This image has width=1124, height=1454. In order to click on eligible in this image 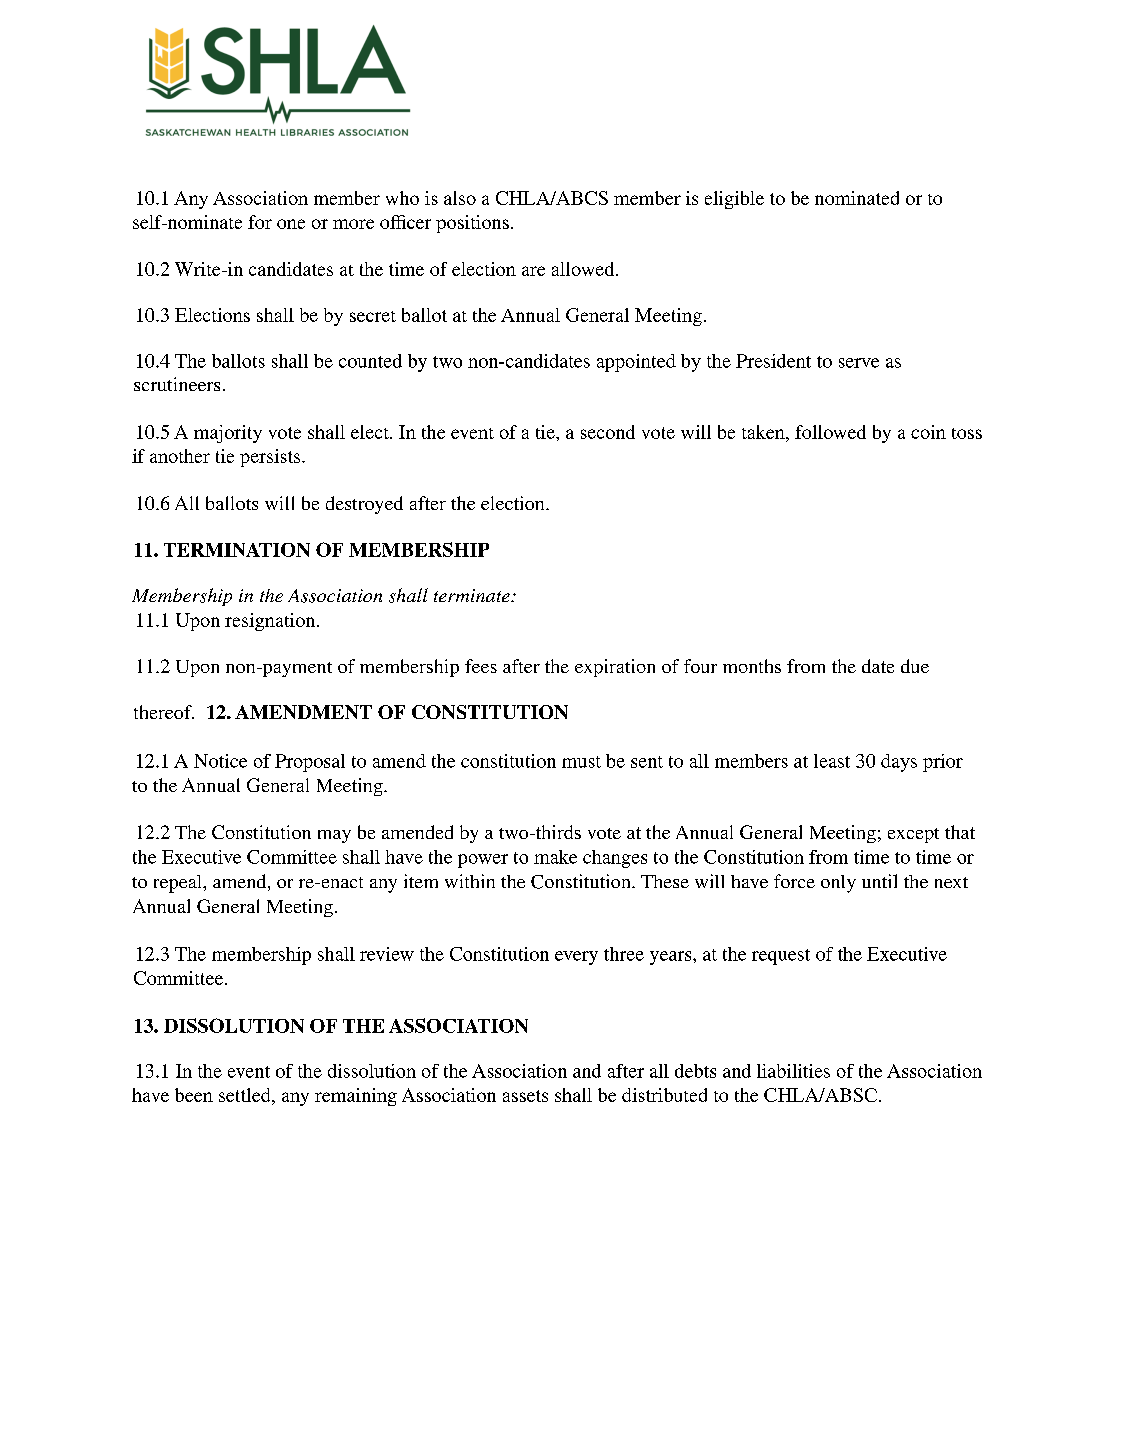, I will do `click(734, 200)`.
